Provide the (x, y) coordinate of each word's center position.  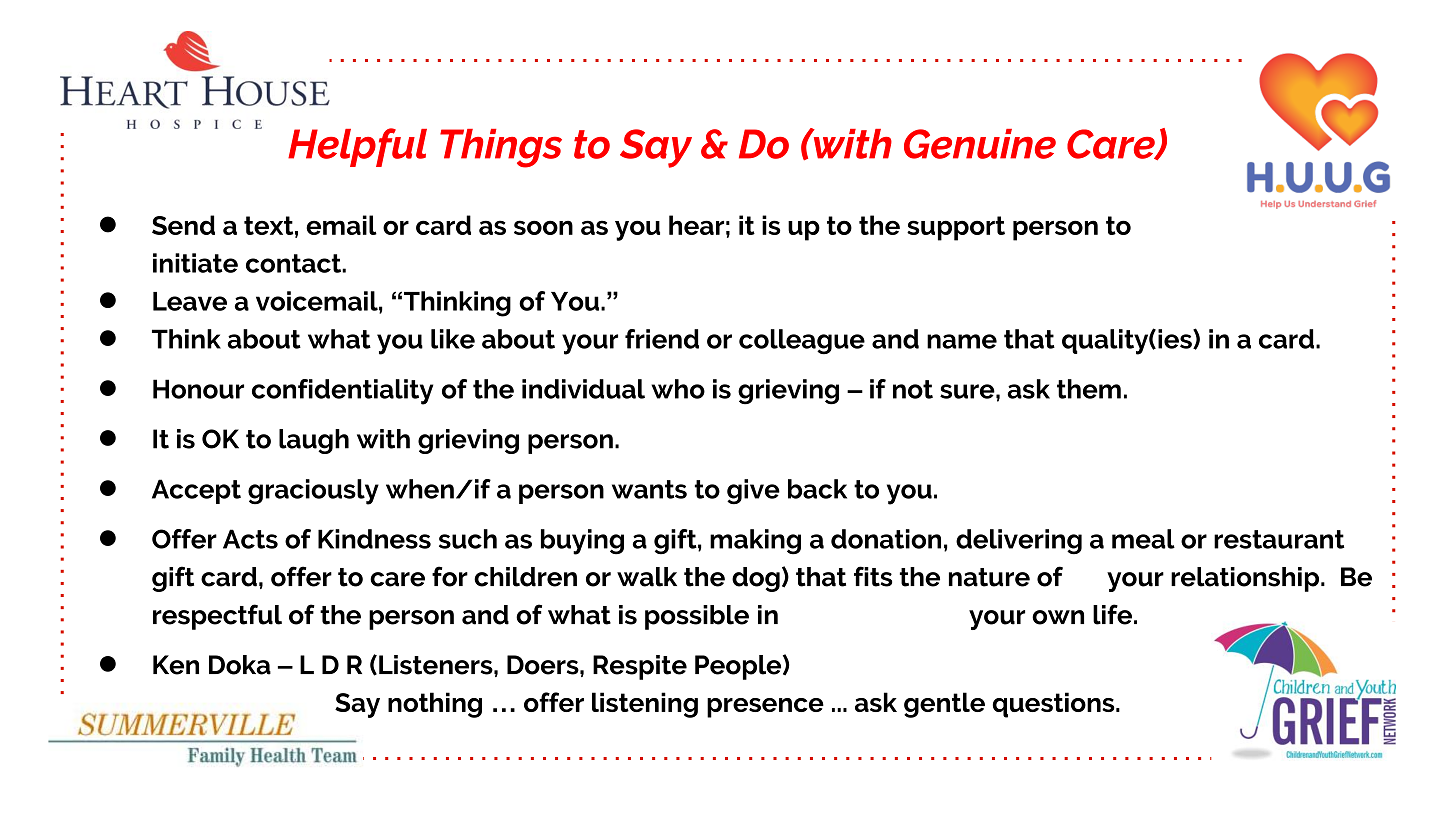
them (1089, 389)
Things (501, 148)
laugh (314, 441)
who (678, 389)
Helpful (357, 147)
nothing (435, 705)
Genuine (980, 144)
